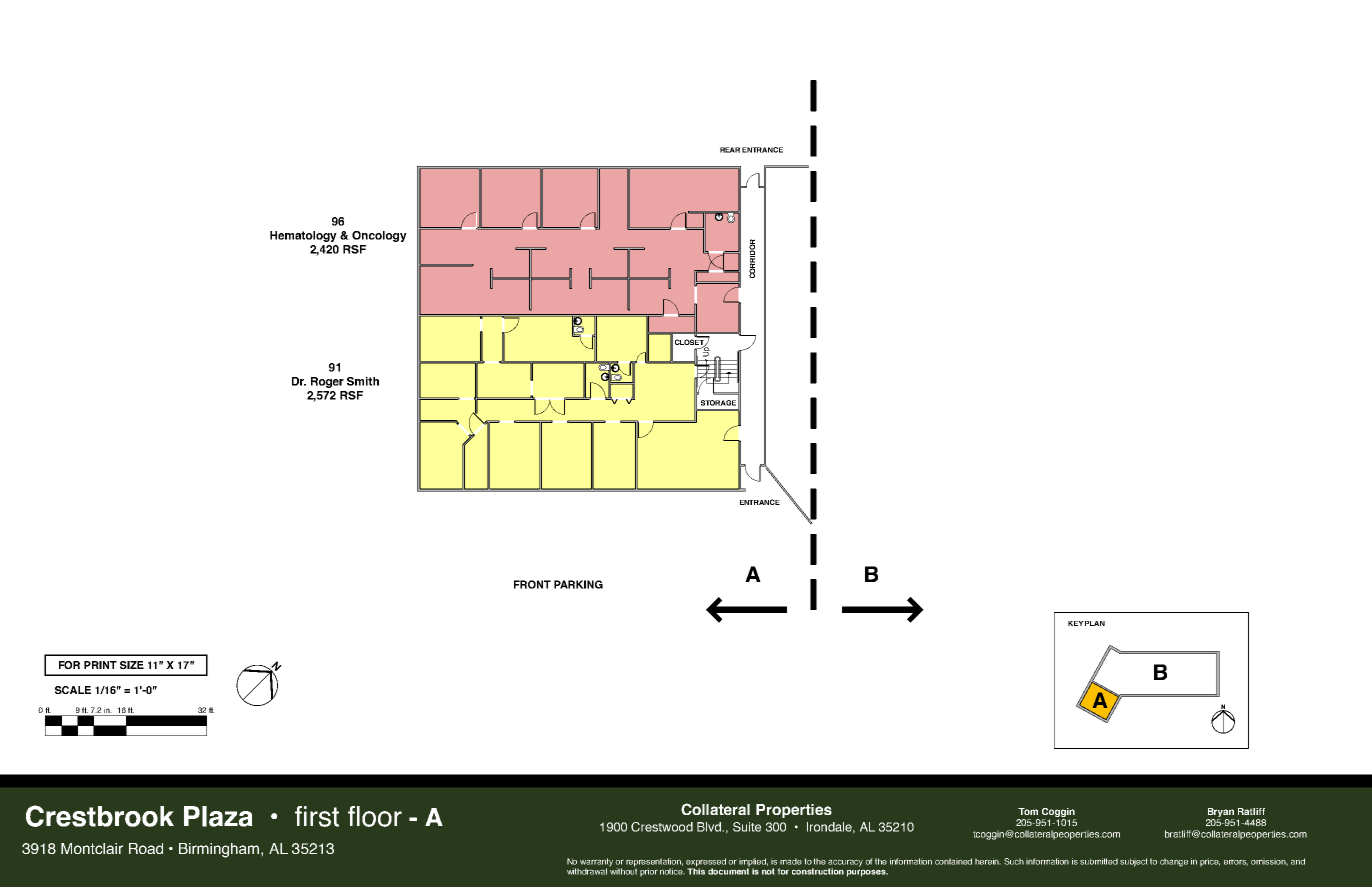  Describe the element at coordinates (73, 690) in the document. I see `SCALE` at that location.
